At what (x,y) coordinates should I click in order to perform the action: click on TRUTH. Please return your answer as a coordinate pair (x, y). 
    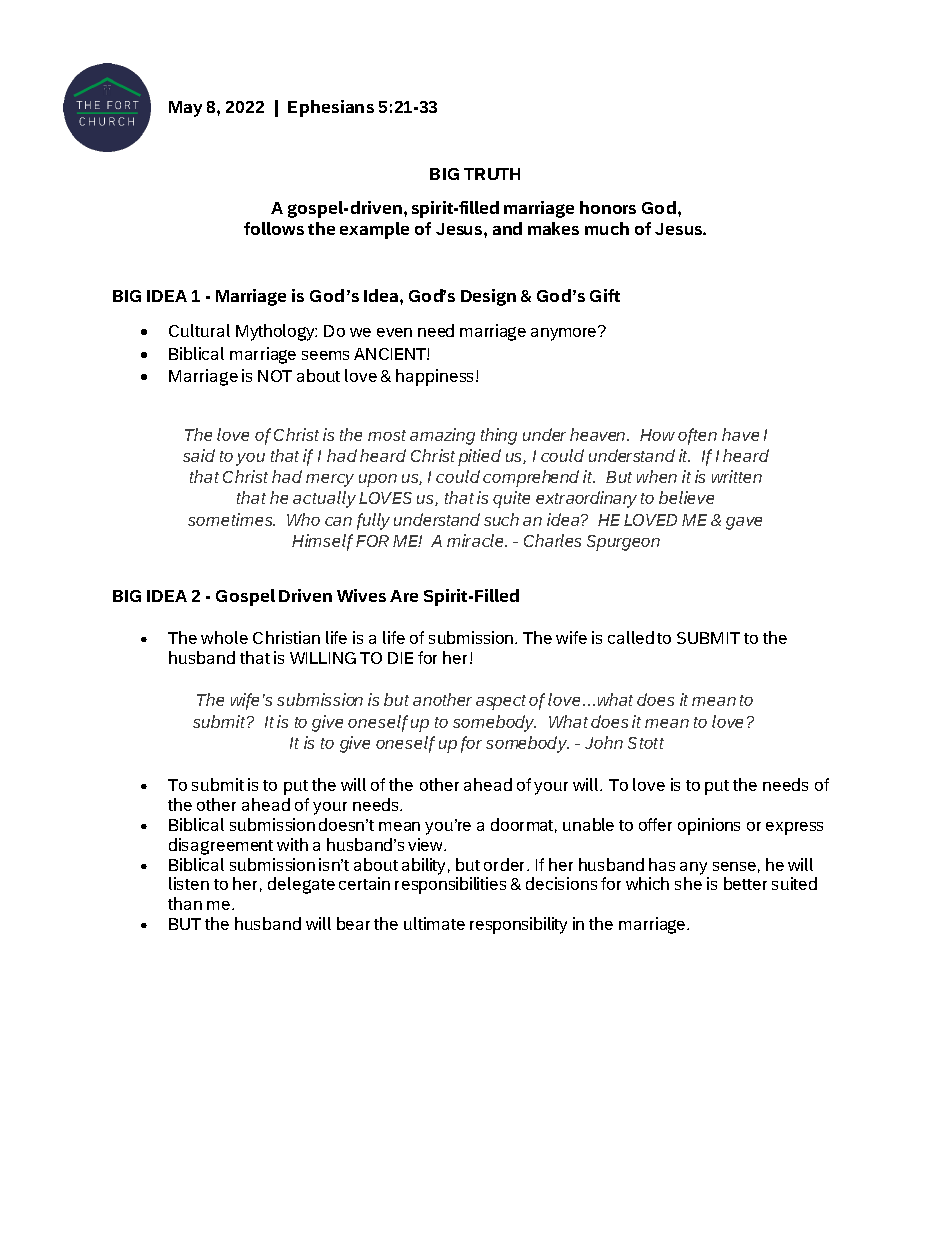
    Looking at the image, I should click on (492, 174).
